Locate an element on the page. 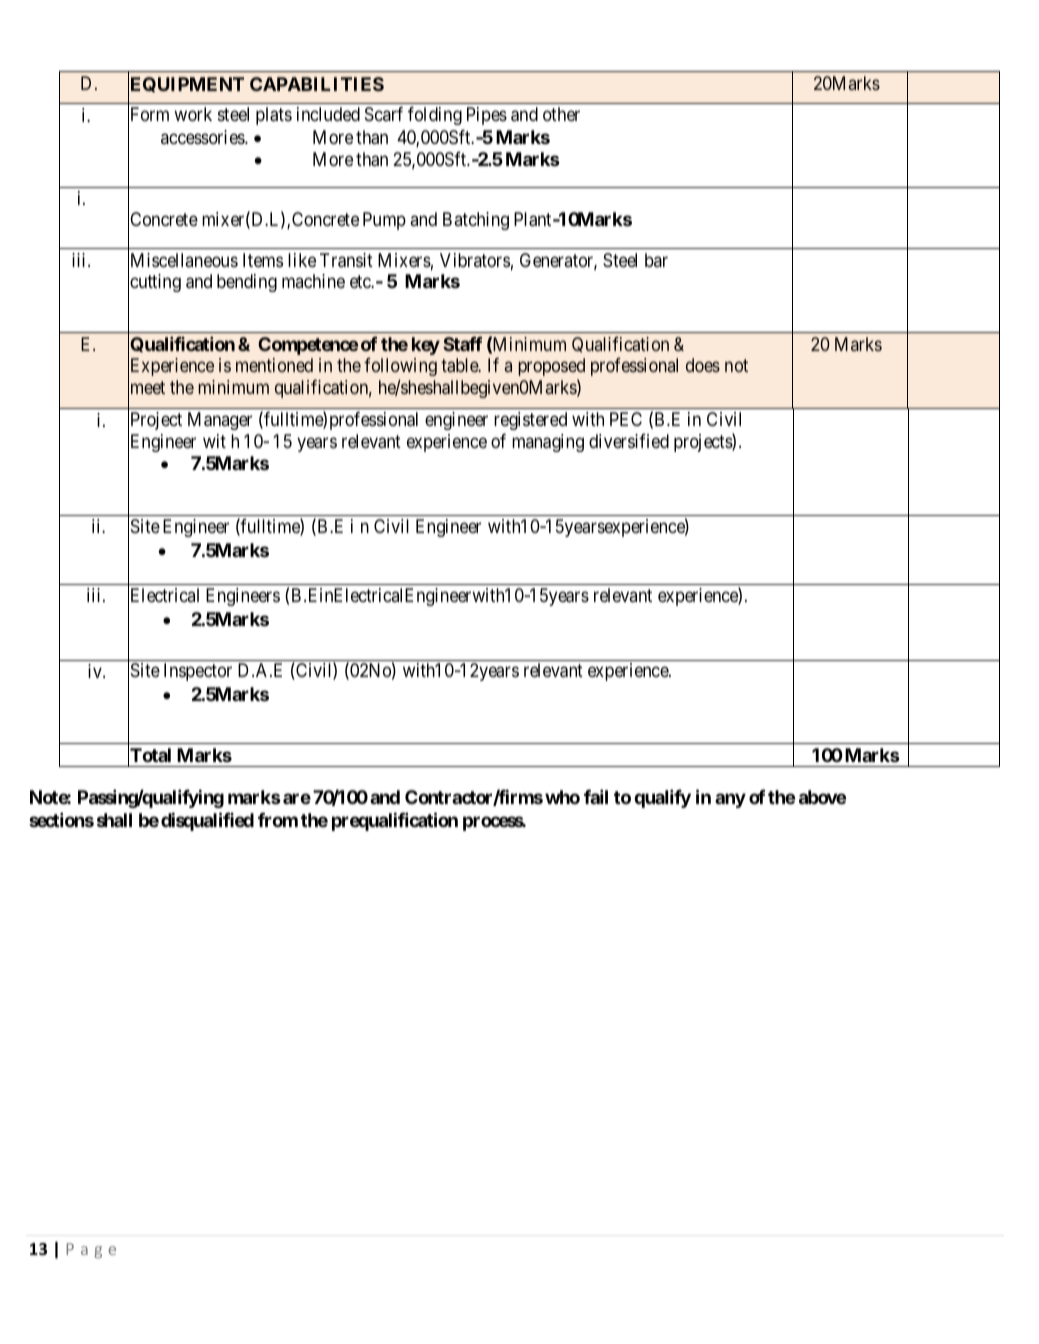 The height and width of the page is (1344, 1039). Pipes is located at coordinates (487, 116).
